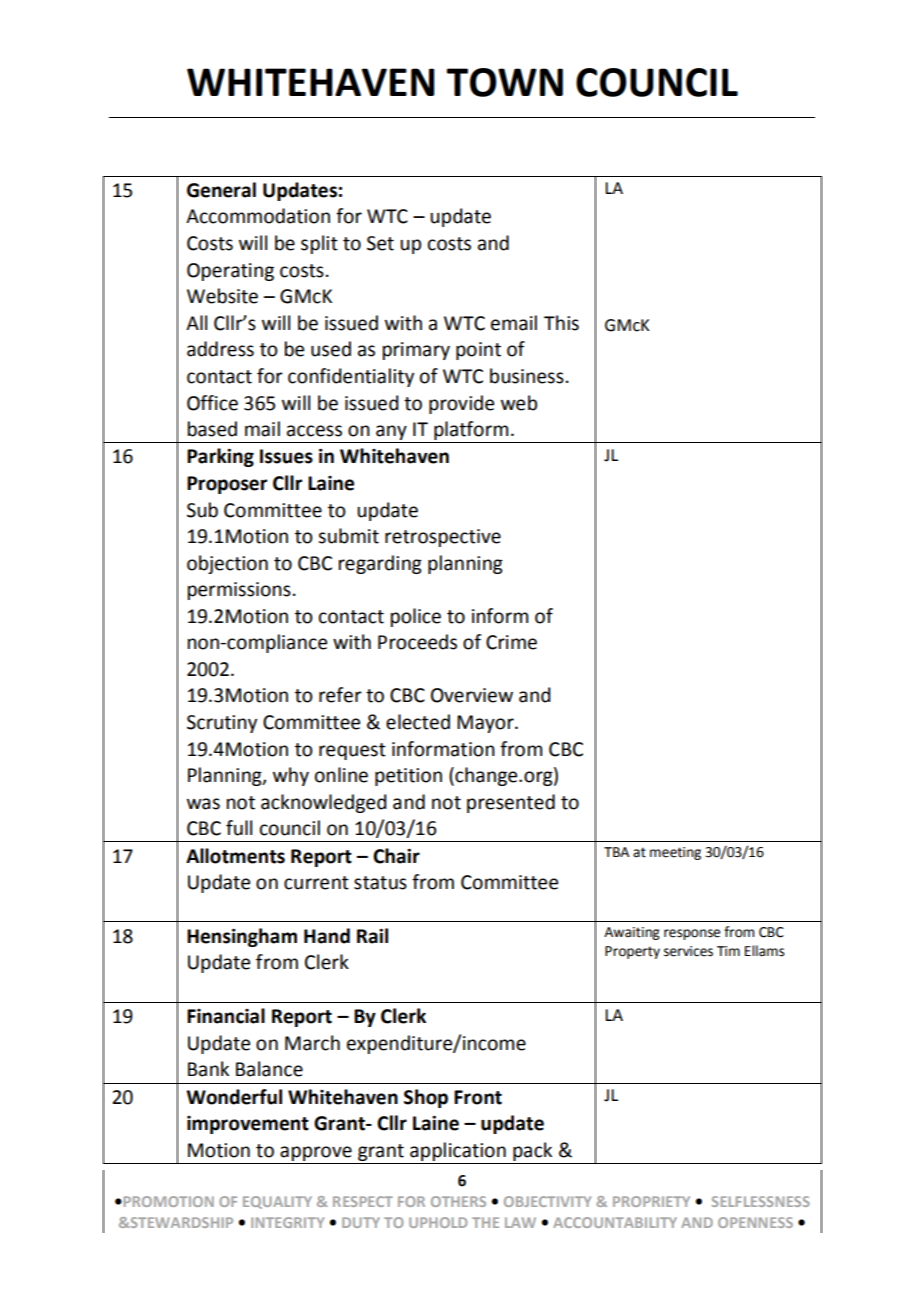 Image resolution: width=924 pixels, height=1308 pixels. I want to click on meeting, so click(675, 853).
